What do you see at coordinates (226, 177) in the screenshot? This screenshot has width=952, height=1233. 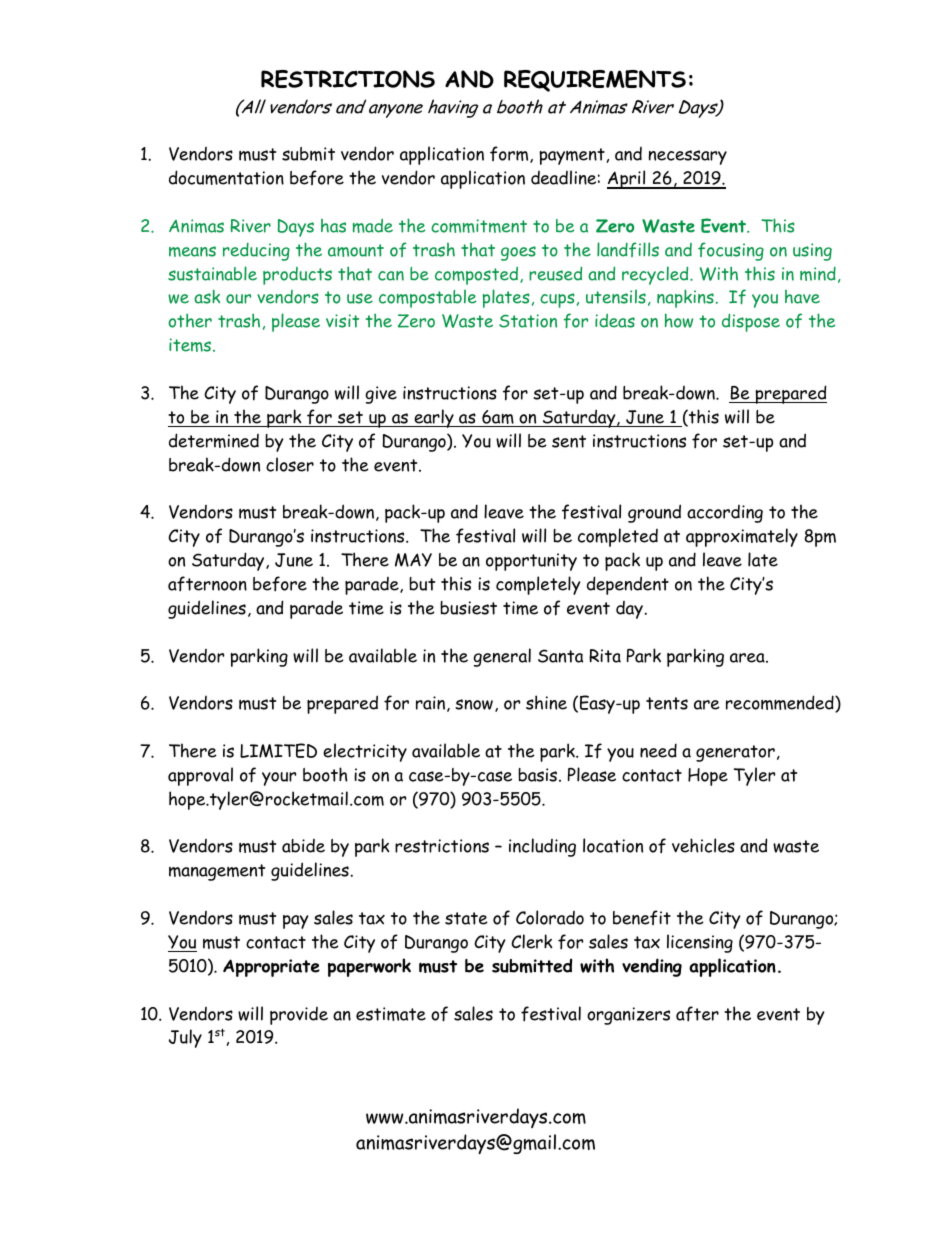 I see `documentation` at bounding box center [226, 177].
